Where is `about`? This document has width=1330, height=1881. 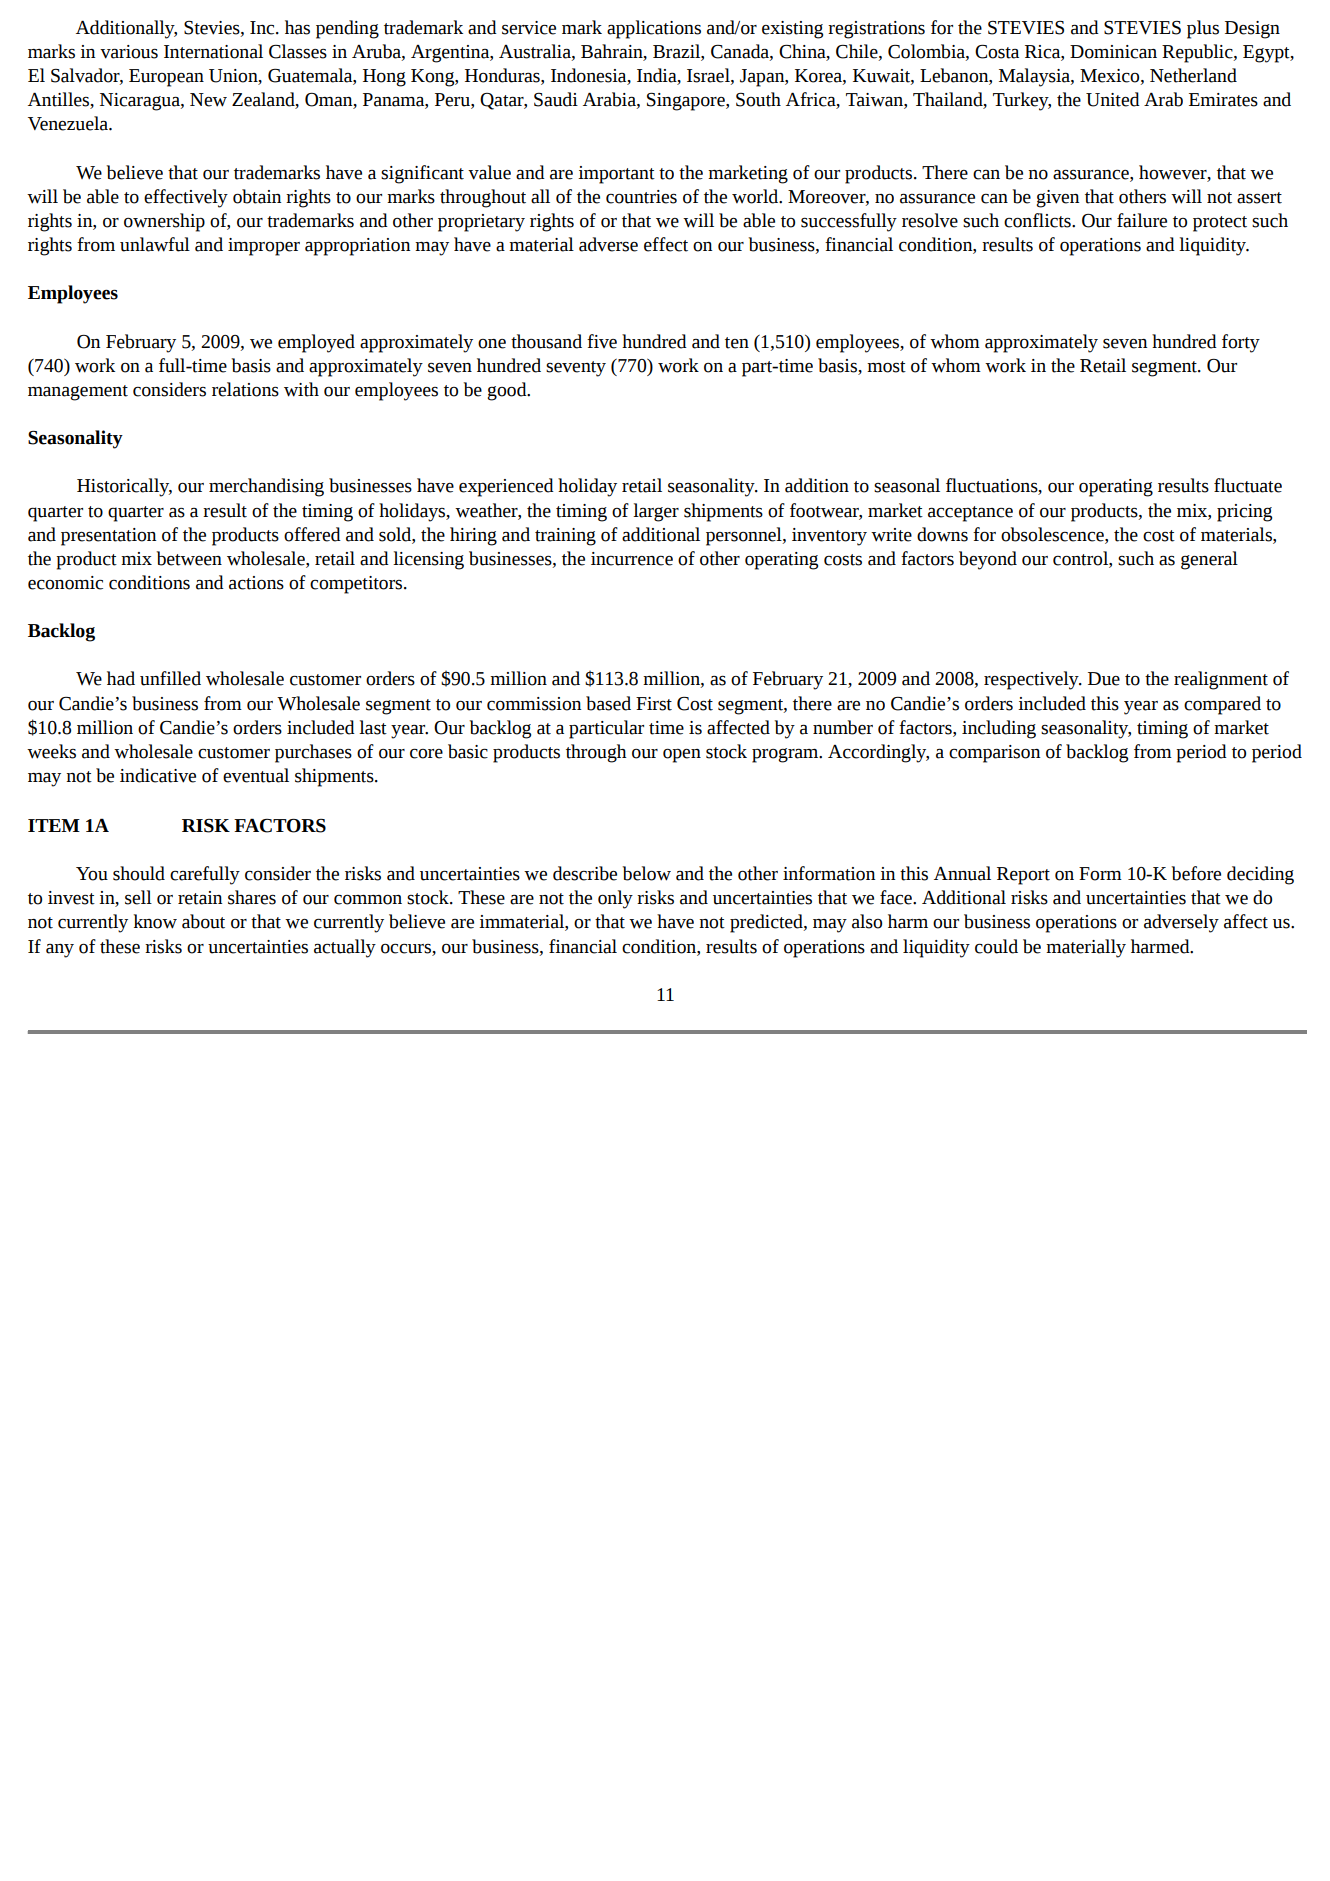
about is located at coordinates (203, 921).
